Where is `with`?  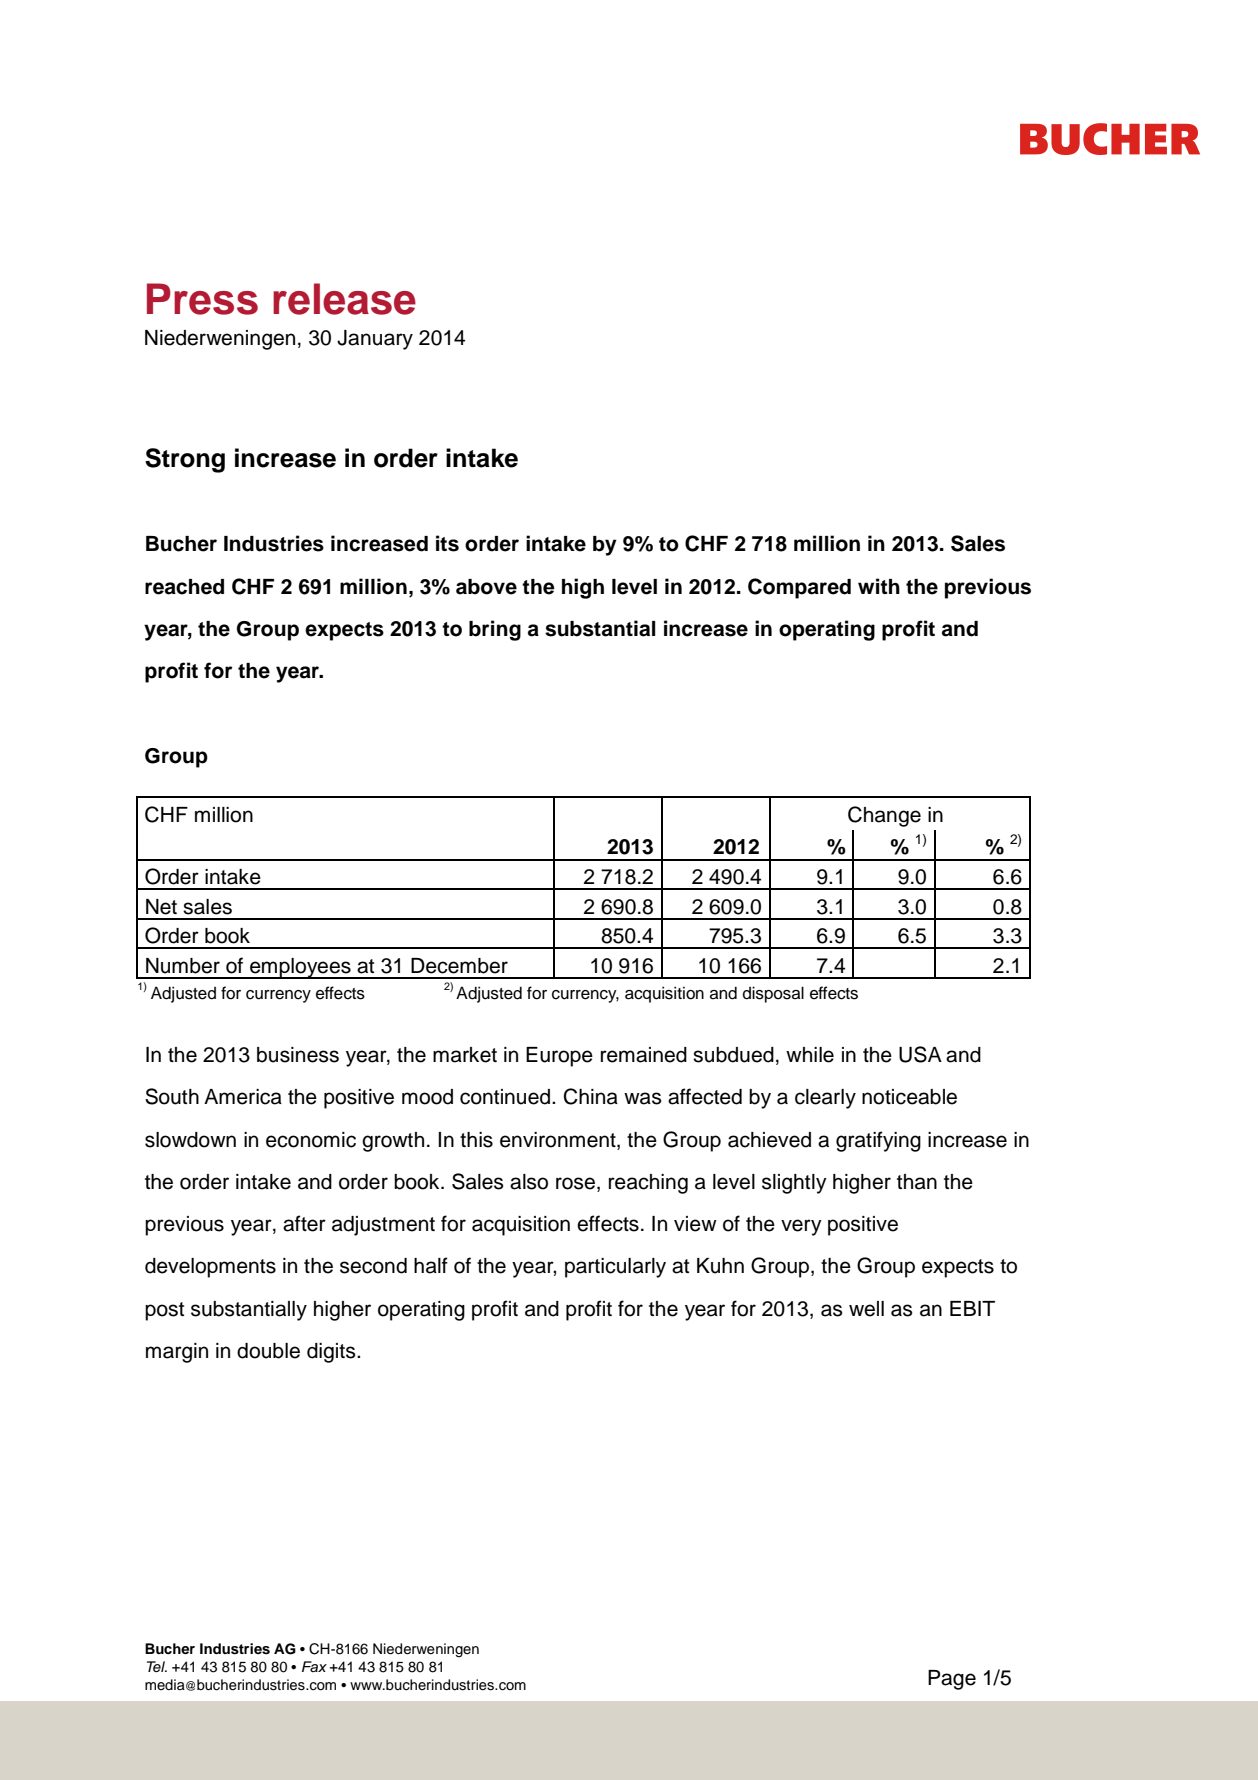 with is located at coordinates (879, 586).
